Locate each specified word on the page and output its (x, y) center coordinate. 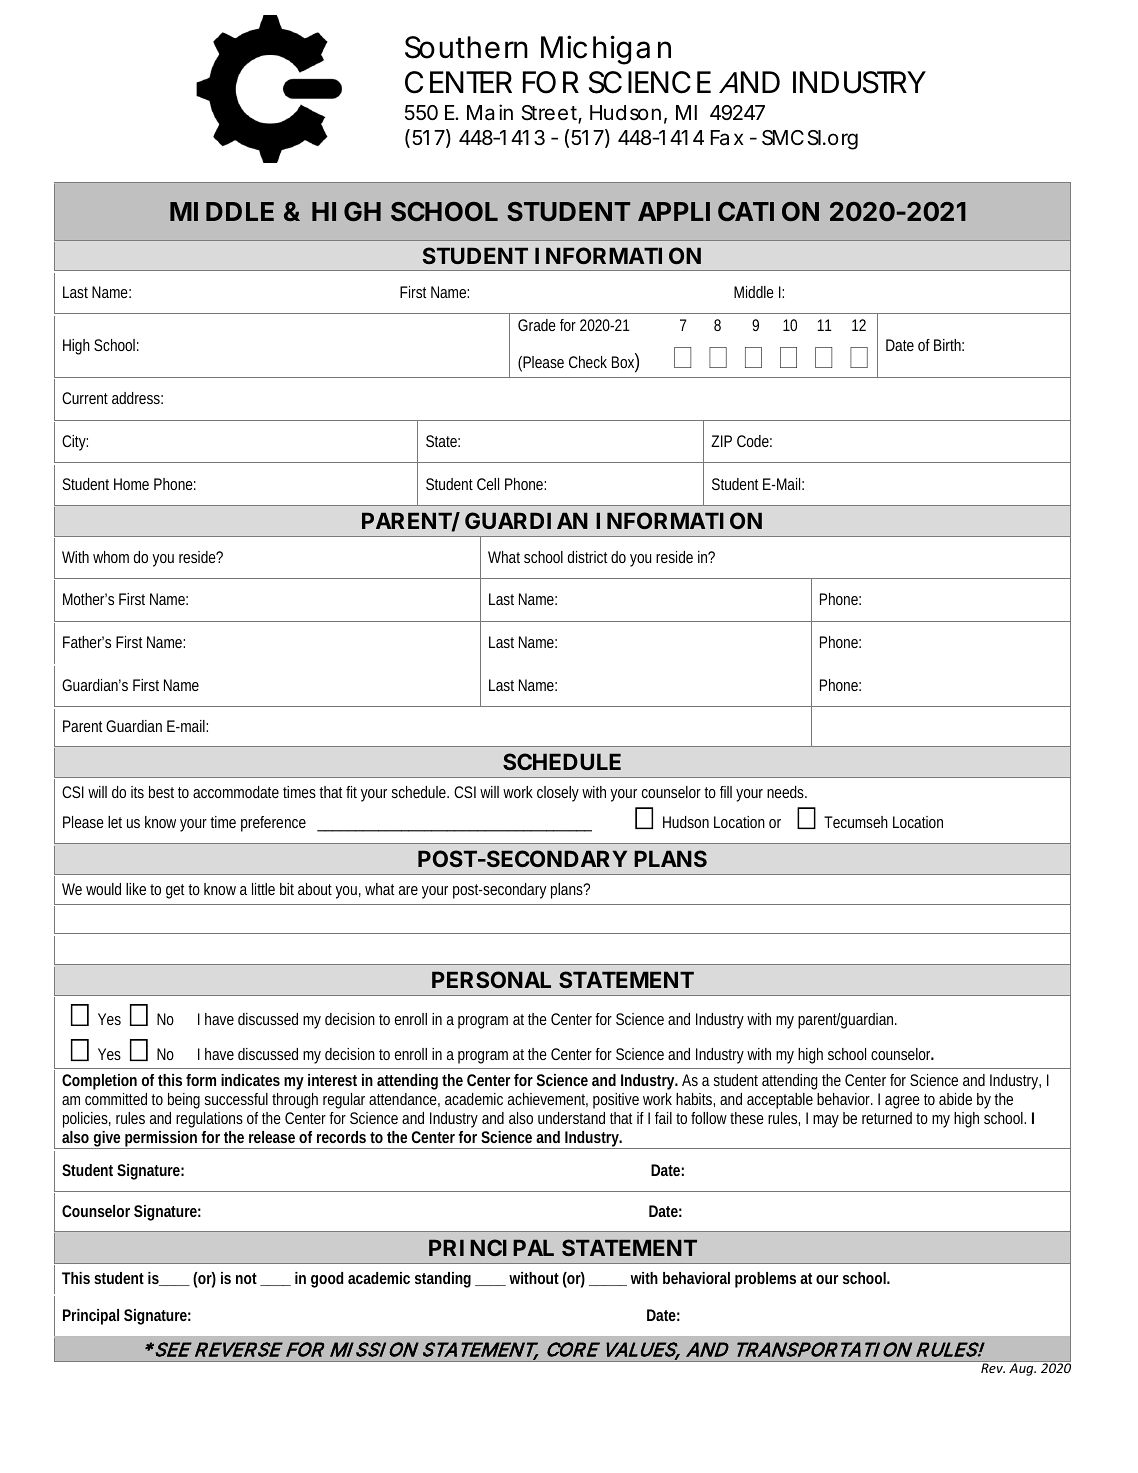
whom (111, 557)
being (184, 1101)
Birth (949, 345)
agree (902, 1102)
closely (558, 794)
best (161, 792)
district (588, 557)
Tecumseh (856, 822)
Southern (466, 47)
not (248, 1279)
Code (754, 441)
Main (490, 112)
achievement (548, 1100)
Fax (727, 138)
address (137, 398)
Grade (537, 325)
